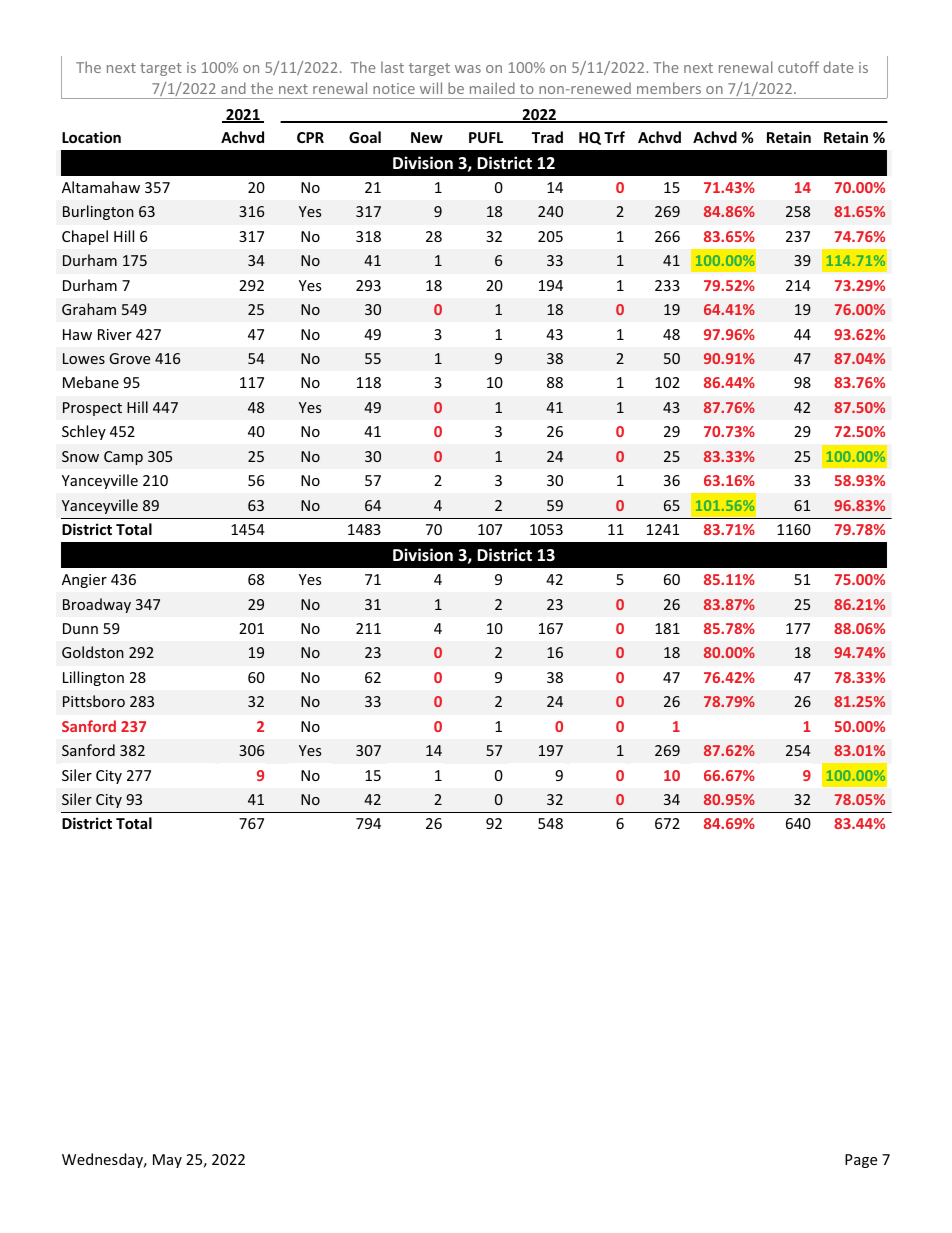 The image size is (952, 1233). I want to click on May, so click(167, 1161).
